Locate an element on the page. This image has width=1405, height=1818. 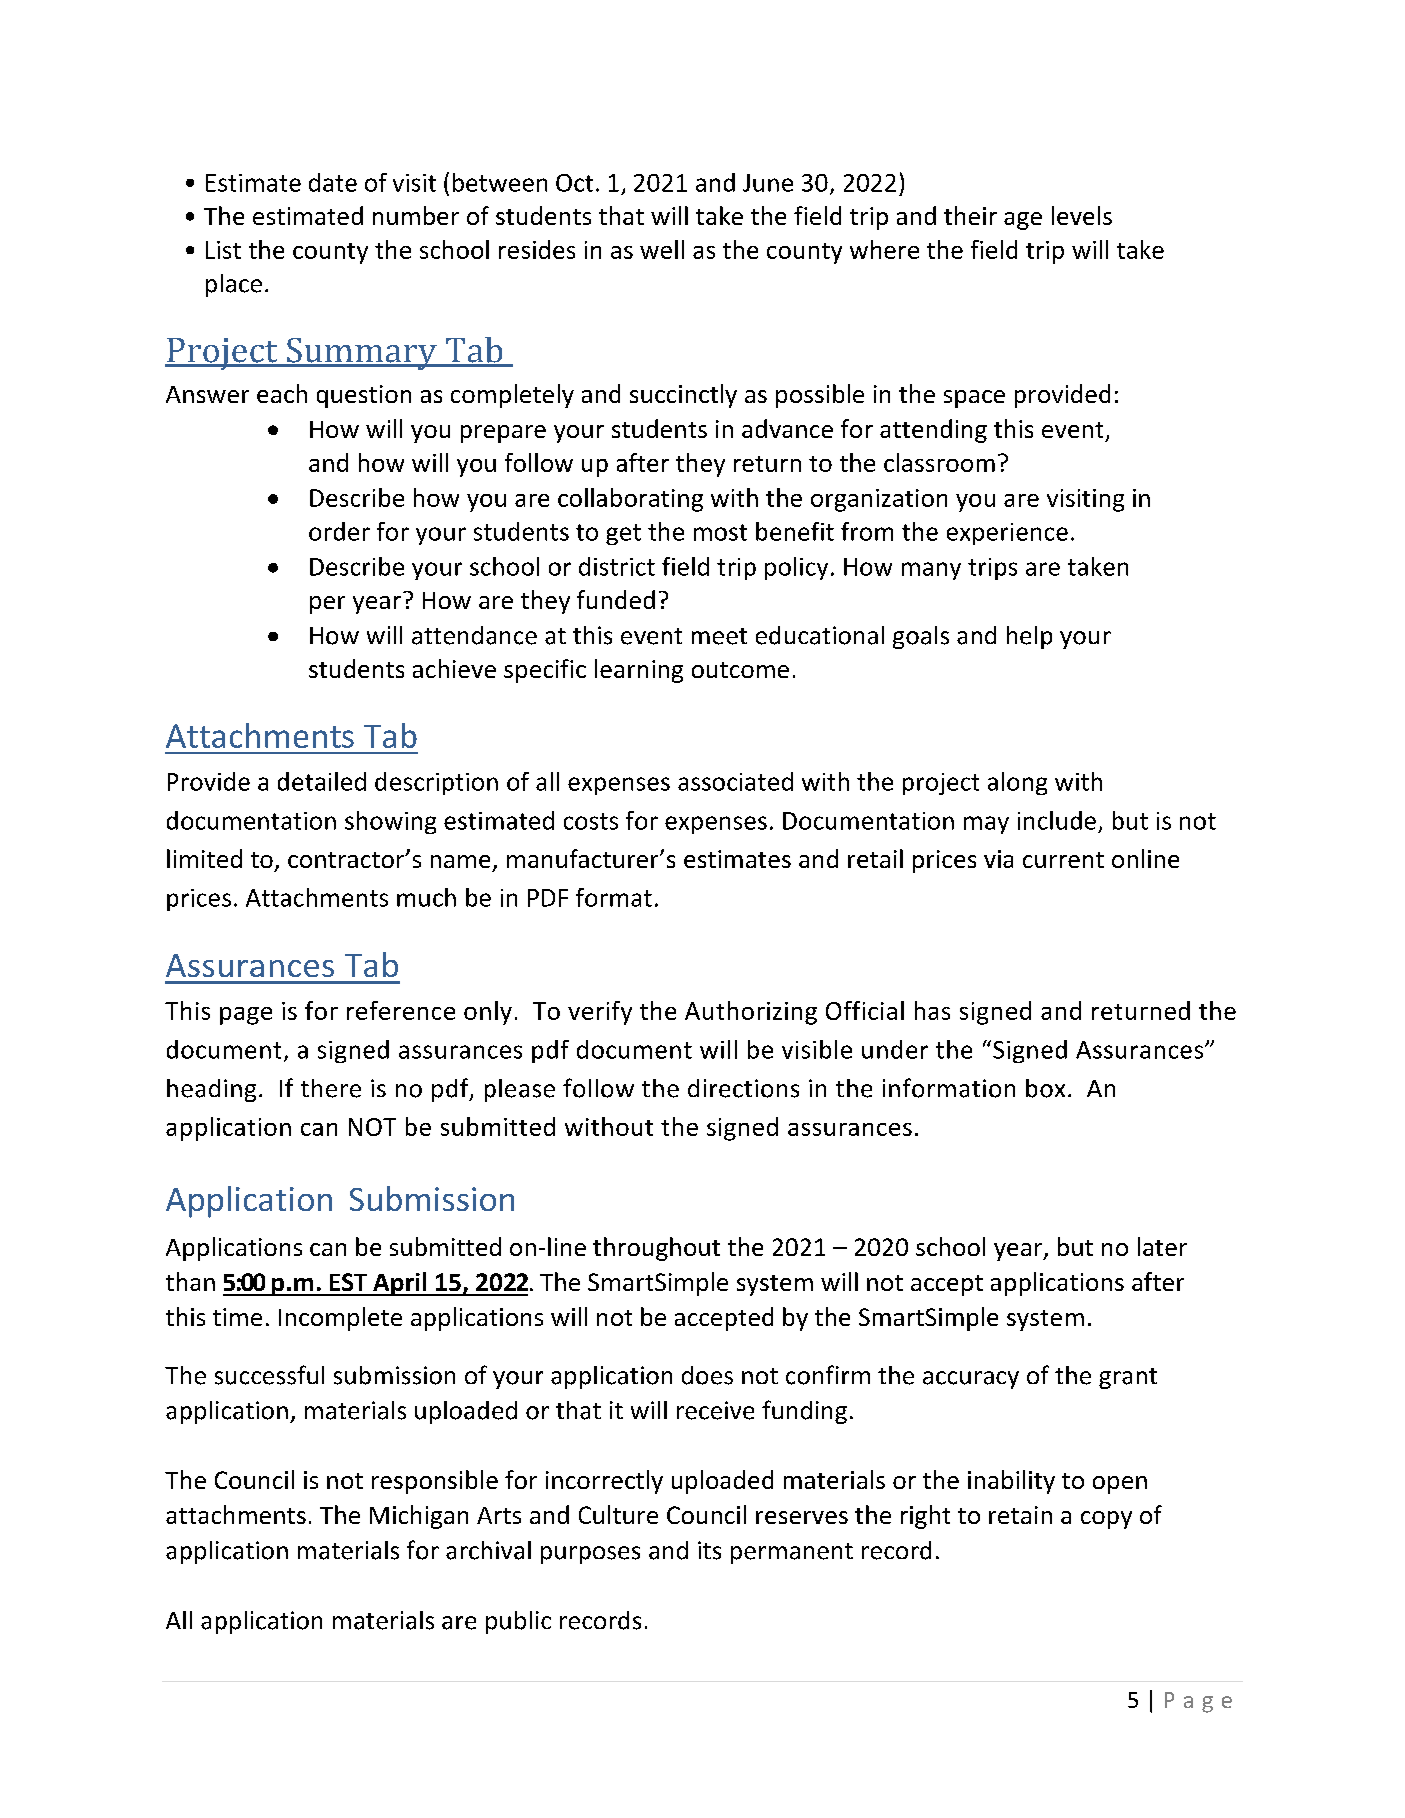
throughout is located at coordinates (656, 1249).
